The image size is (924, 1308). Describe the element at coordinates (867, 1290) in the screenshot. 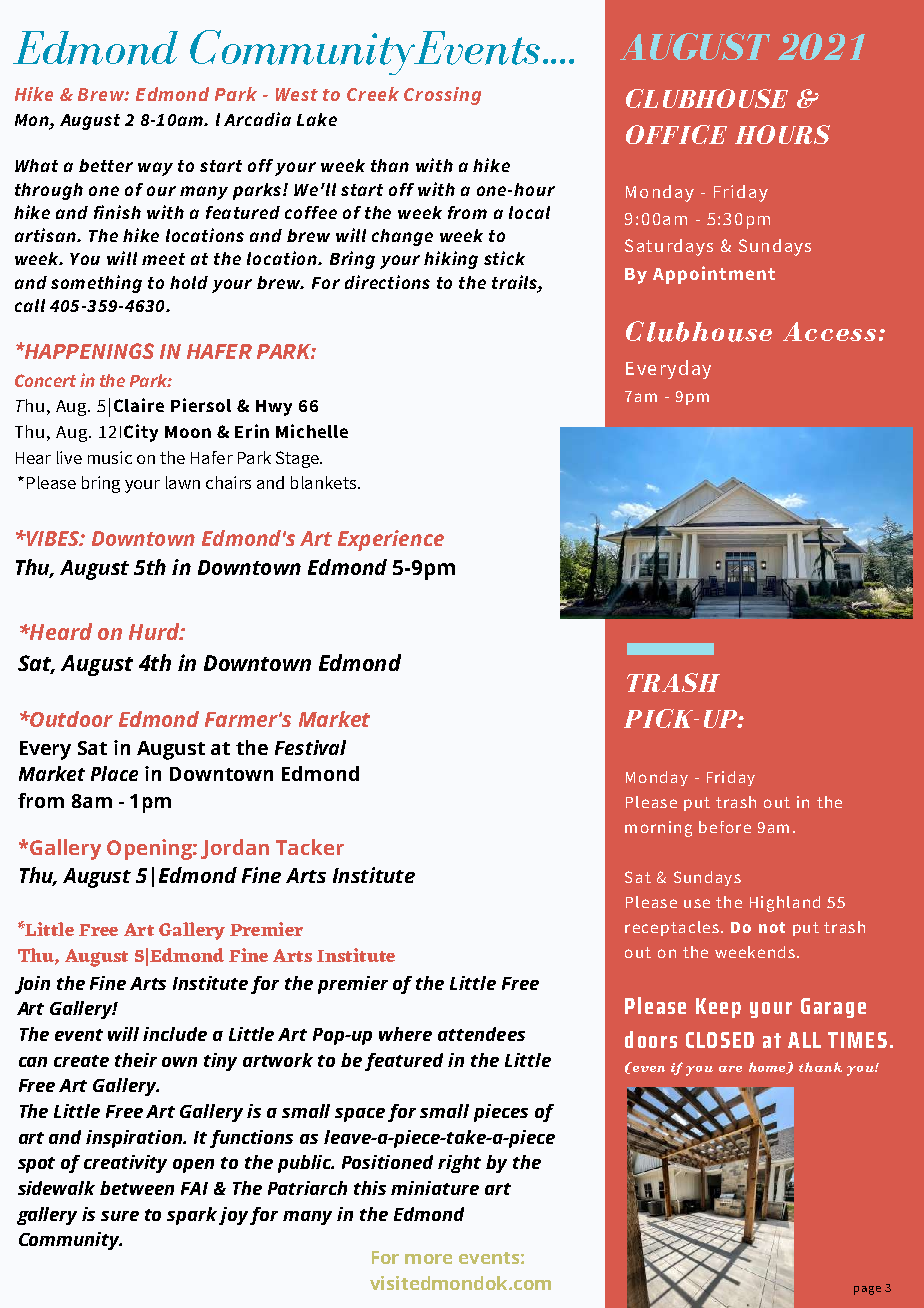

I see `page` at that location.
